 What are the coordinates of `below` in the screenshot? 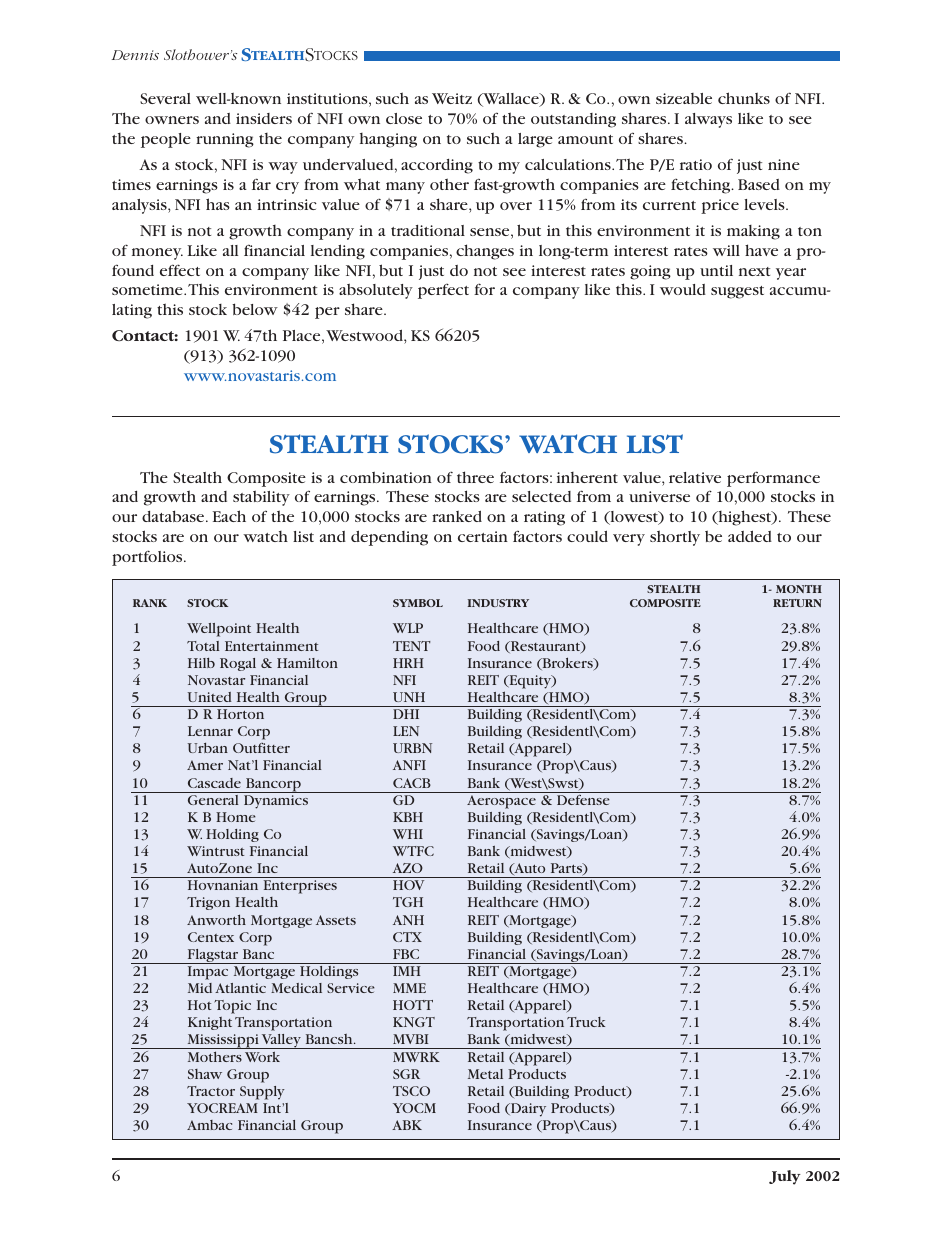 It's located at (255, 309).
